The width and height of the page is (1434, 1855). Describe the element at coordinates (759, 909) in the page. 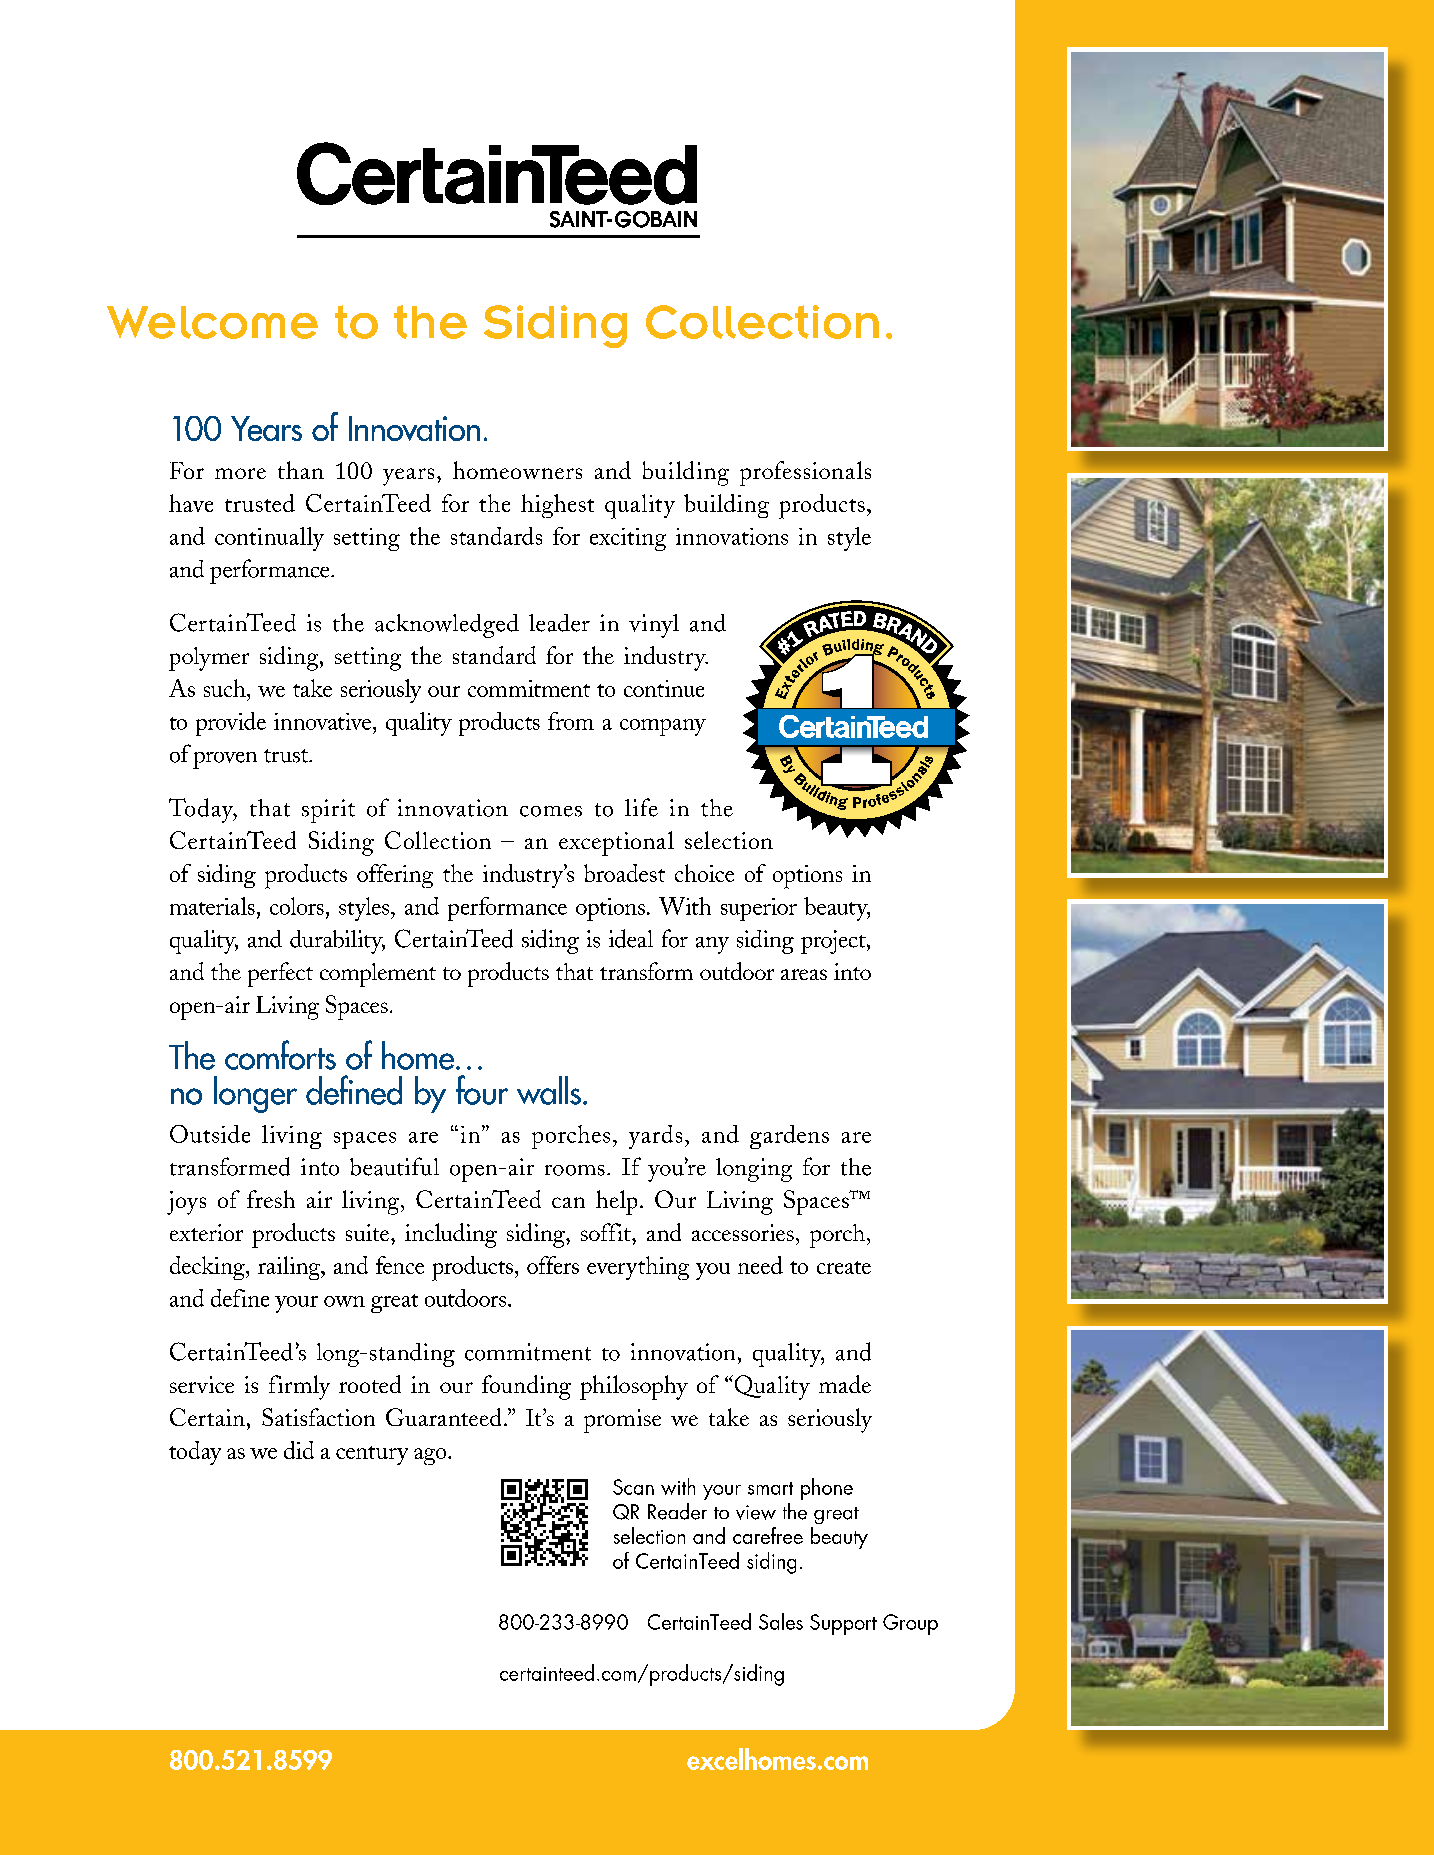

I see `superior` at that location.
